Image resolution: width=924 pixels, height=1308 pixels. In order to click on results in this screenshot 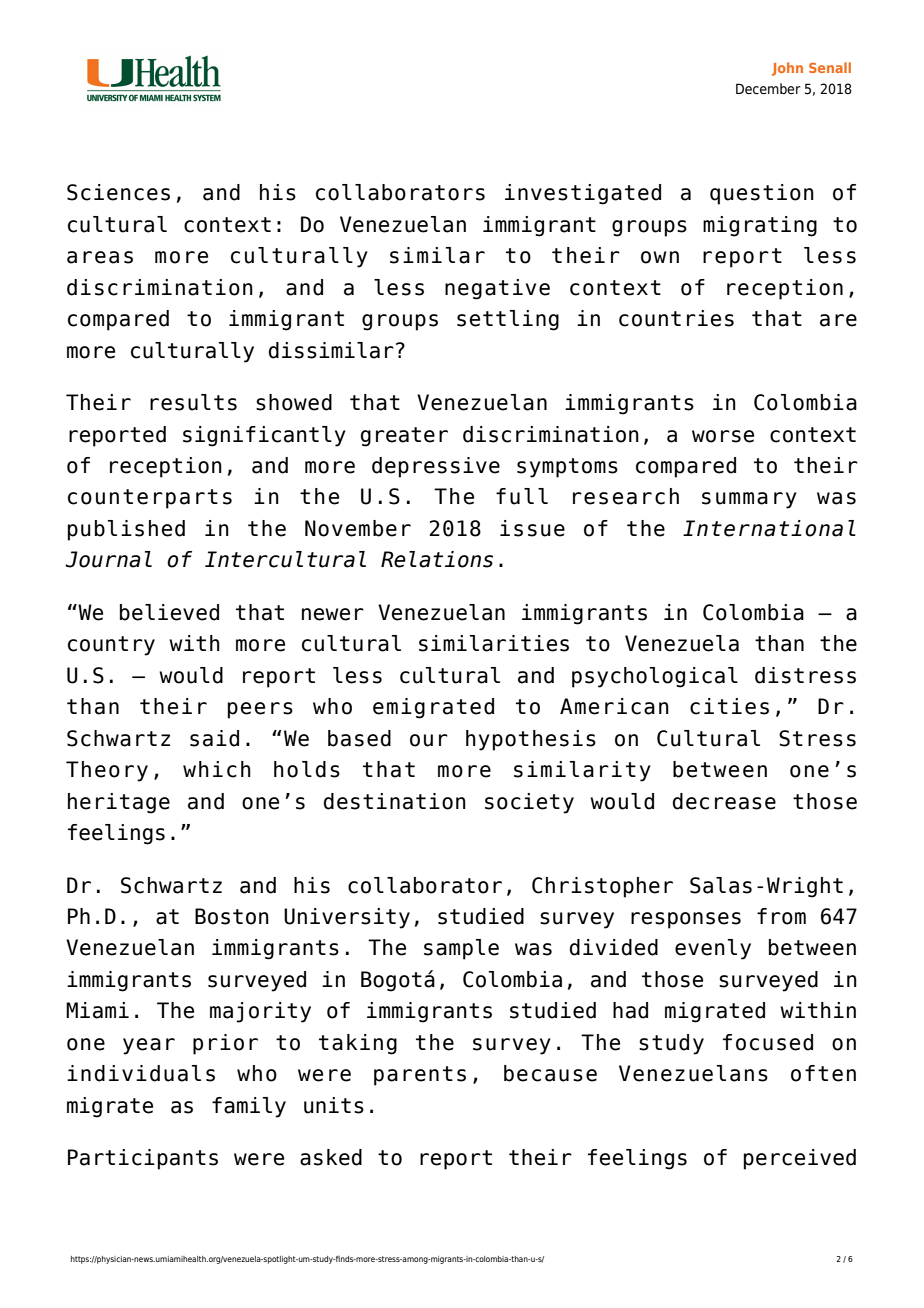, I will do `click(193, 402)`.
